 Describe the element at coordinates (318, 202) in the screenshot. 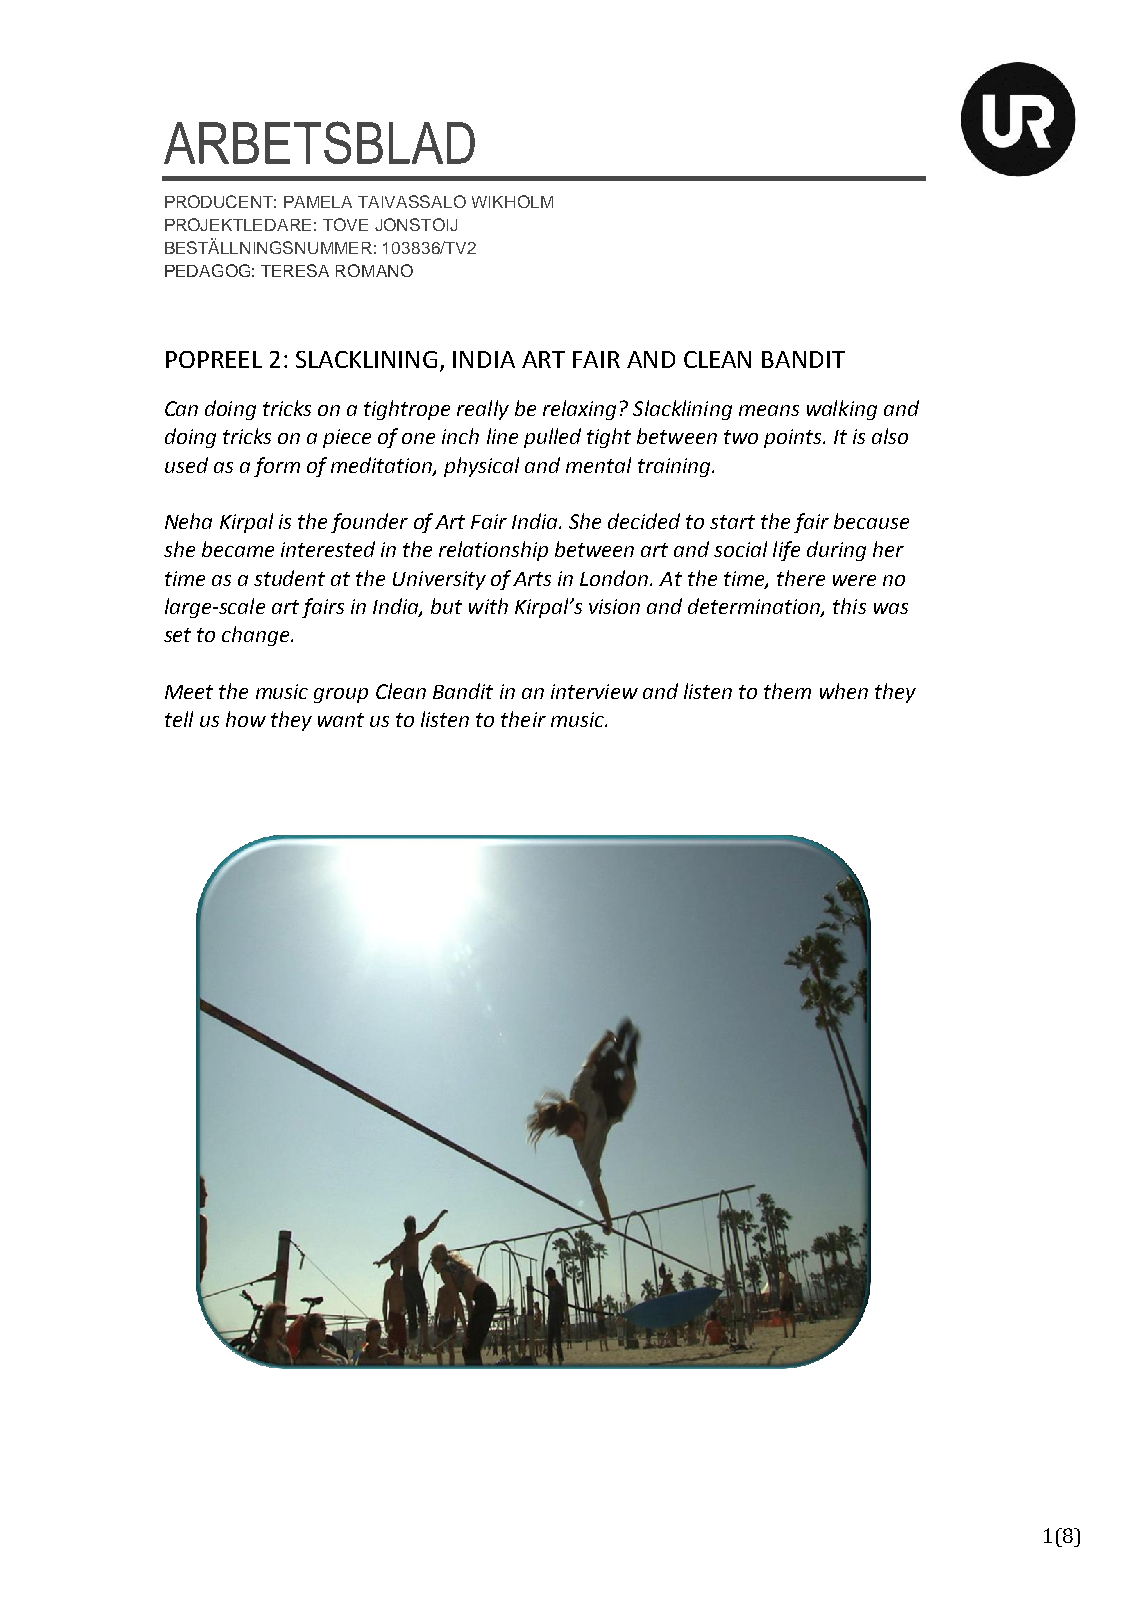

I see `PAMELA` at that location.
